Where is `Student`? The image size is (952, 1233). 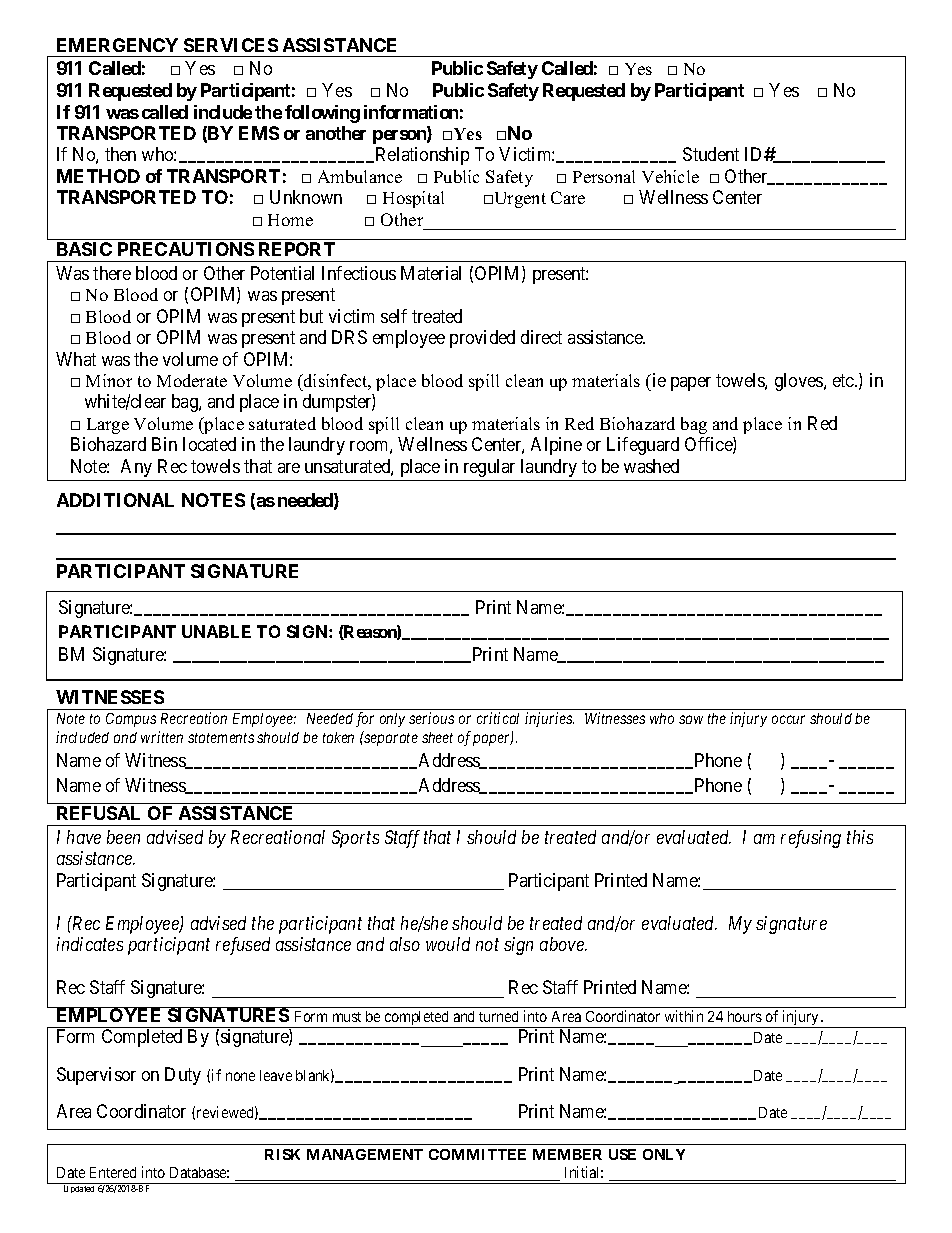 Student is located at coordinates (711, 154).
